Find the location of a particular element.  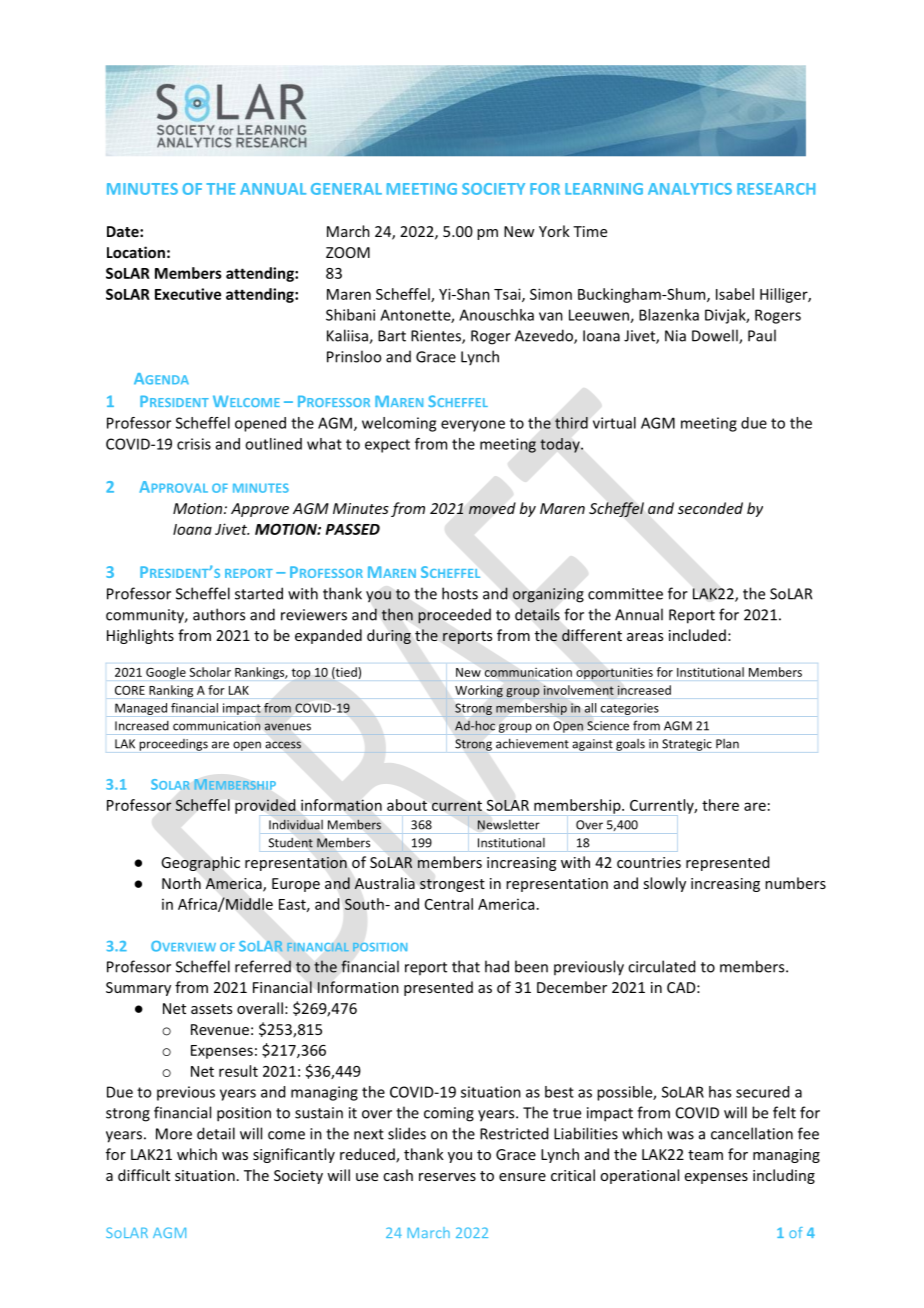

Approve is located at coordinates (260, 510).
